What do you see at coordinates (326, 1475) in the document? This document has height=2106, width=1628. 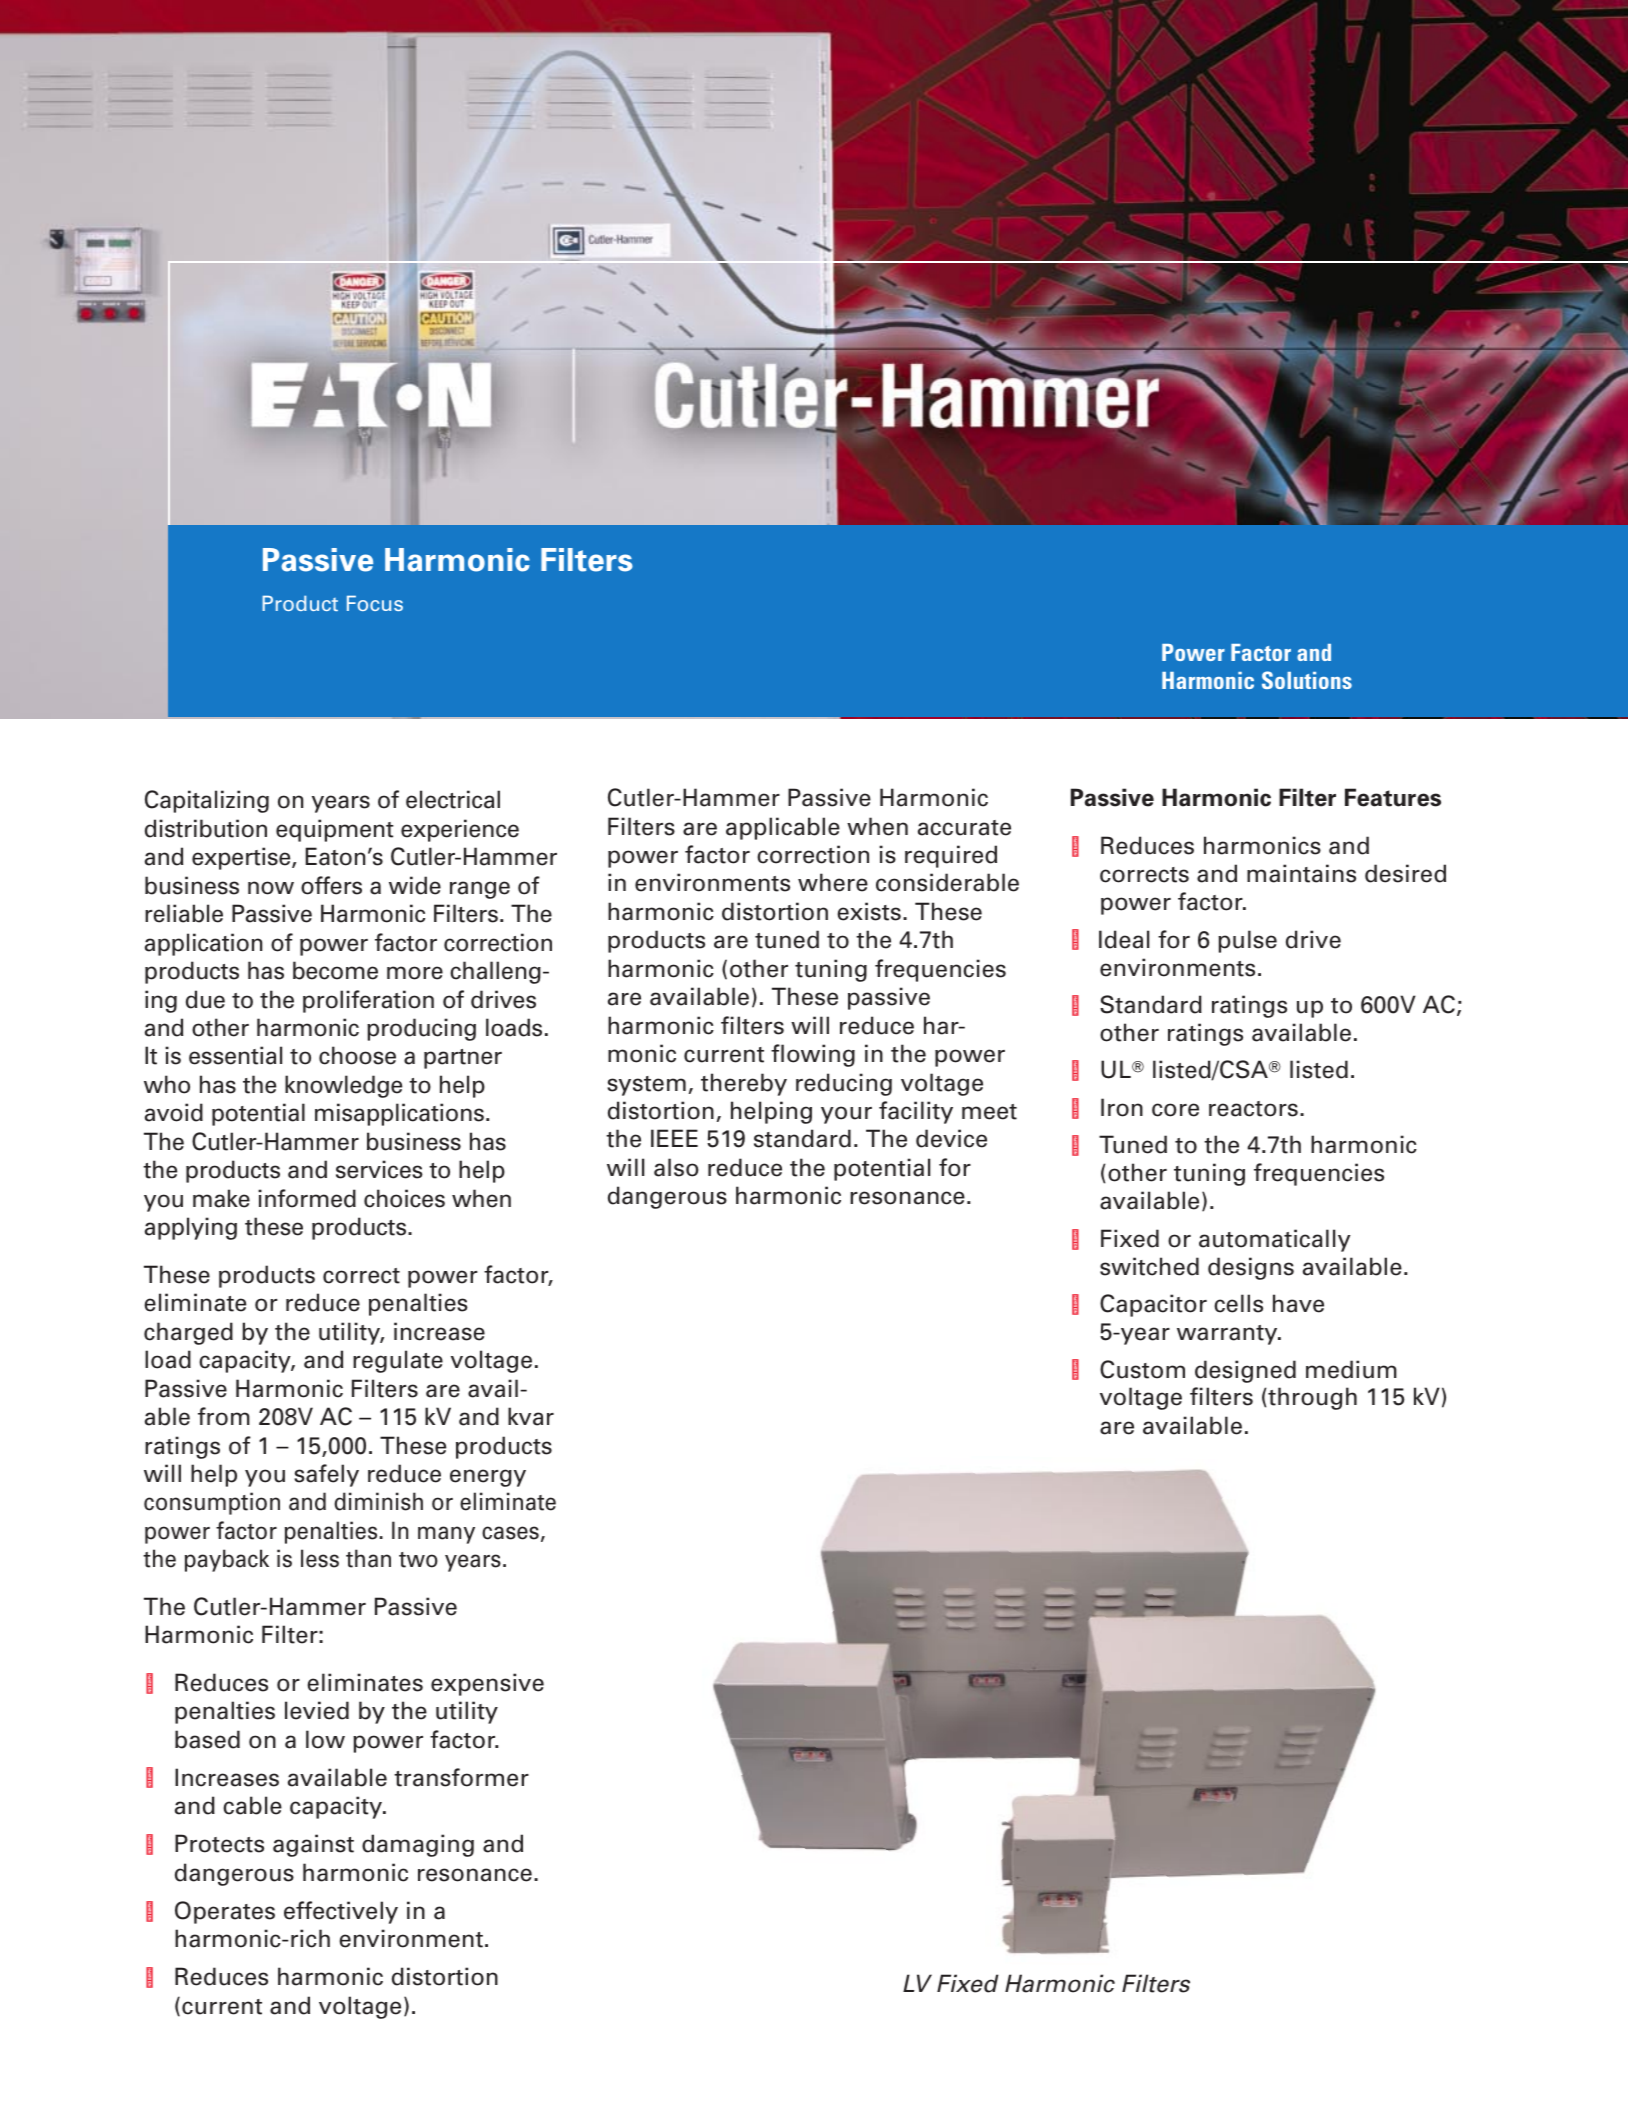 I see `safely` at bounding box center [326, 1475].
